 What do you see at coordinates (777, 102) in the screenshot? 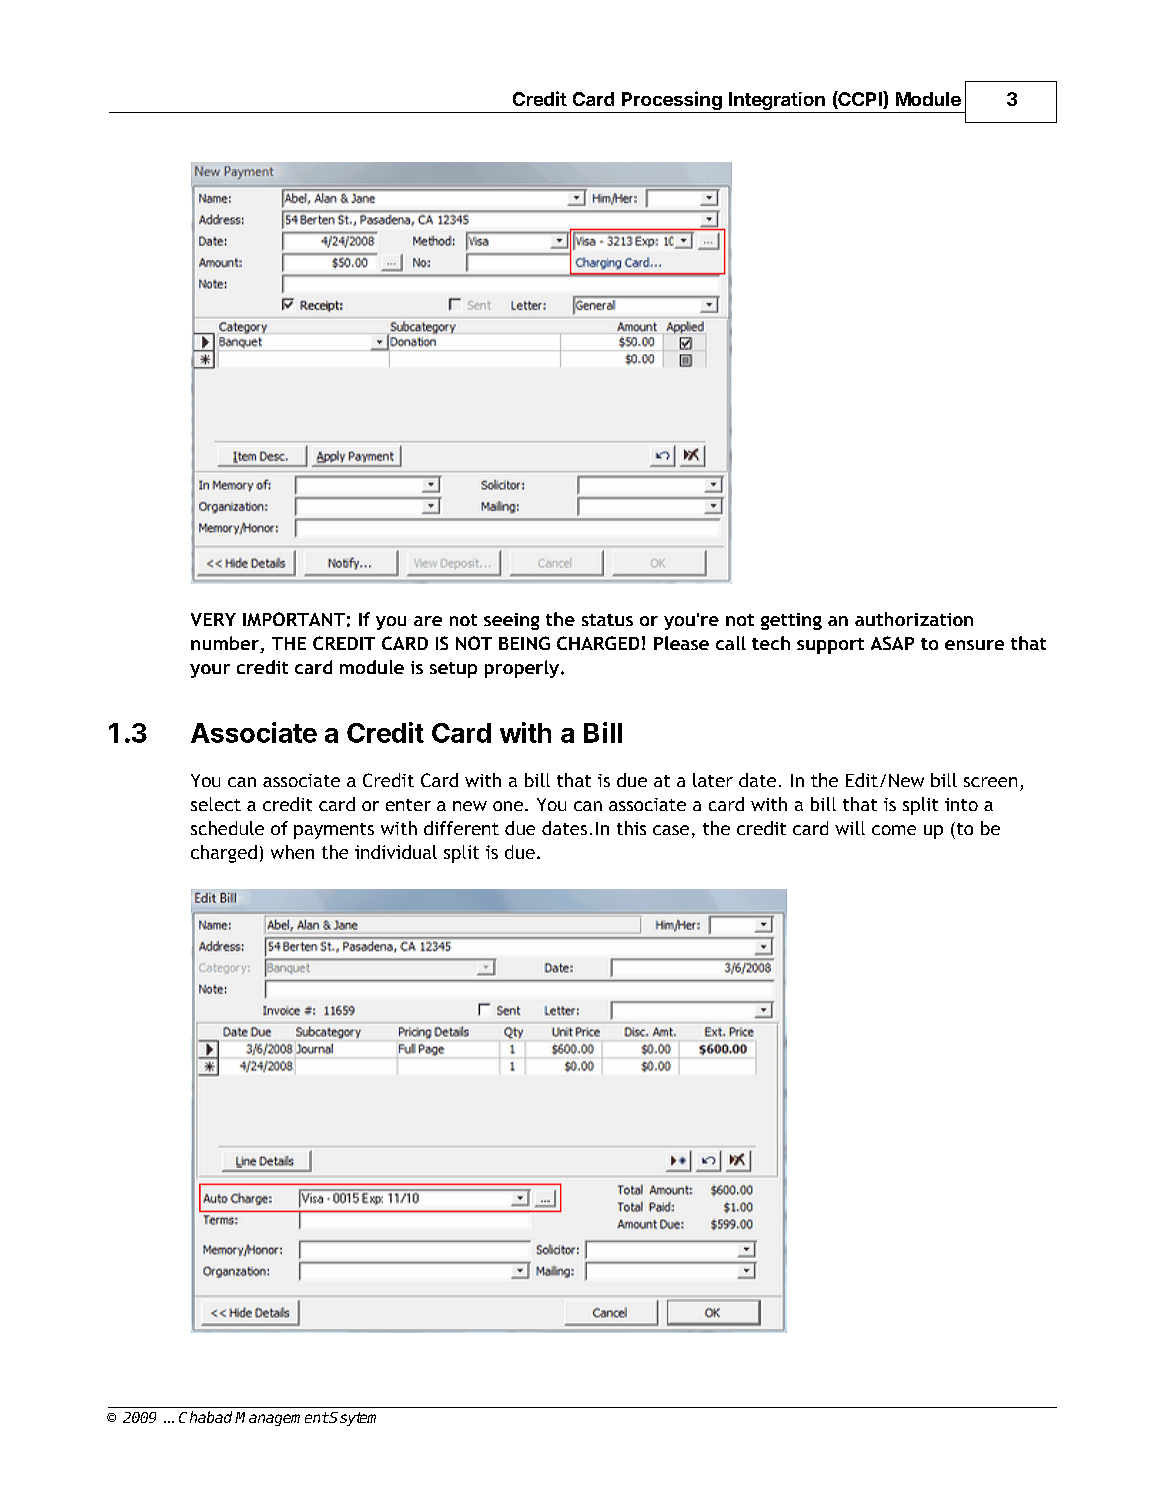
I see `Integration` at bounding box center [777, 102].
